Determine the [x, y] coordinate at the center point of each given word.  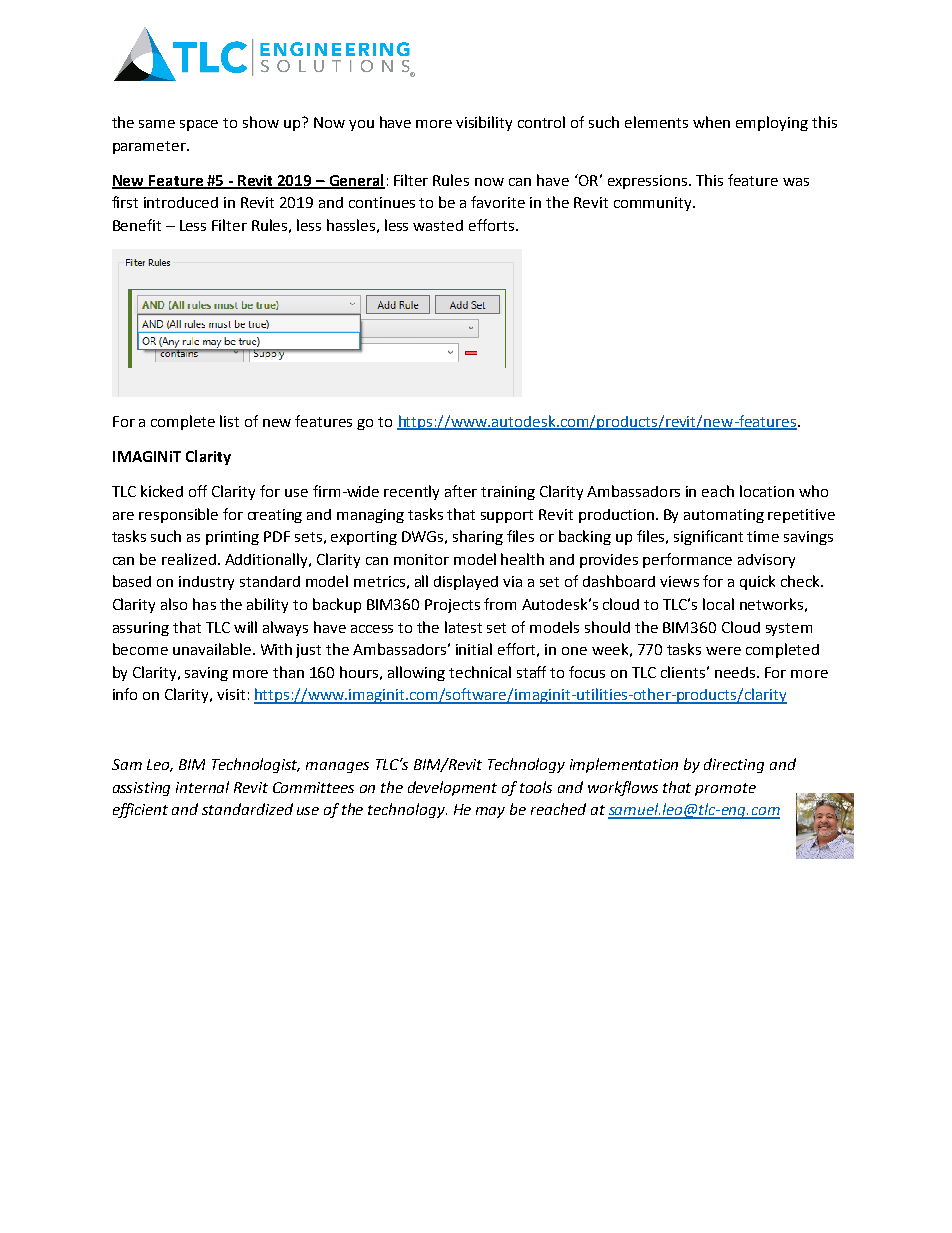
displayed [466, 582]
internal [202, 787]
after [461, 491]
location [767, 491]
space [199, 125]
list [229, 421]
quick [757, 582]
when [711, 122]
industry [206, 583]
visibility [484, 123]
